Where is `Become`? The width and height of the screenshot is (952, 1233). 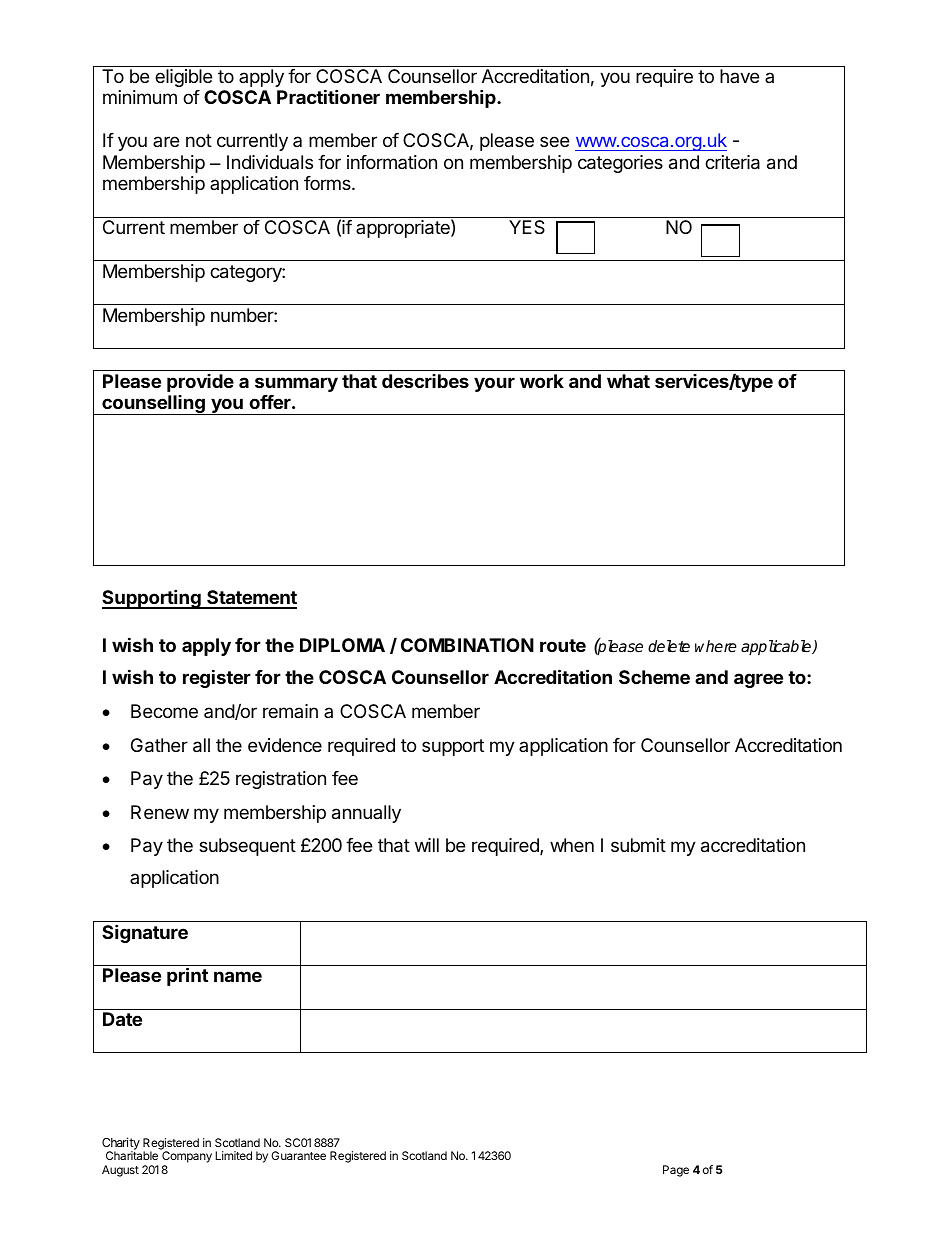
Become is located at coordinates (164, 711).
